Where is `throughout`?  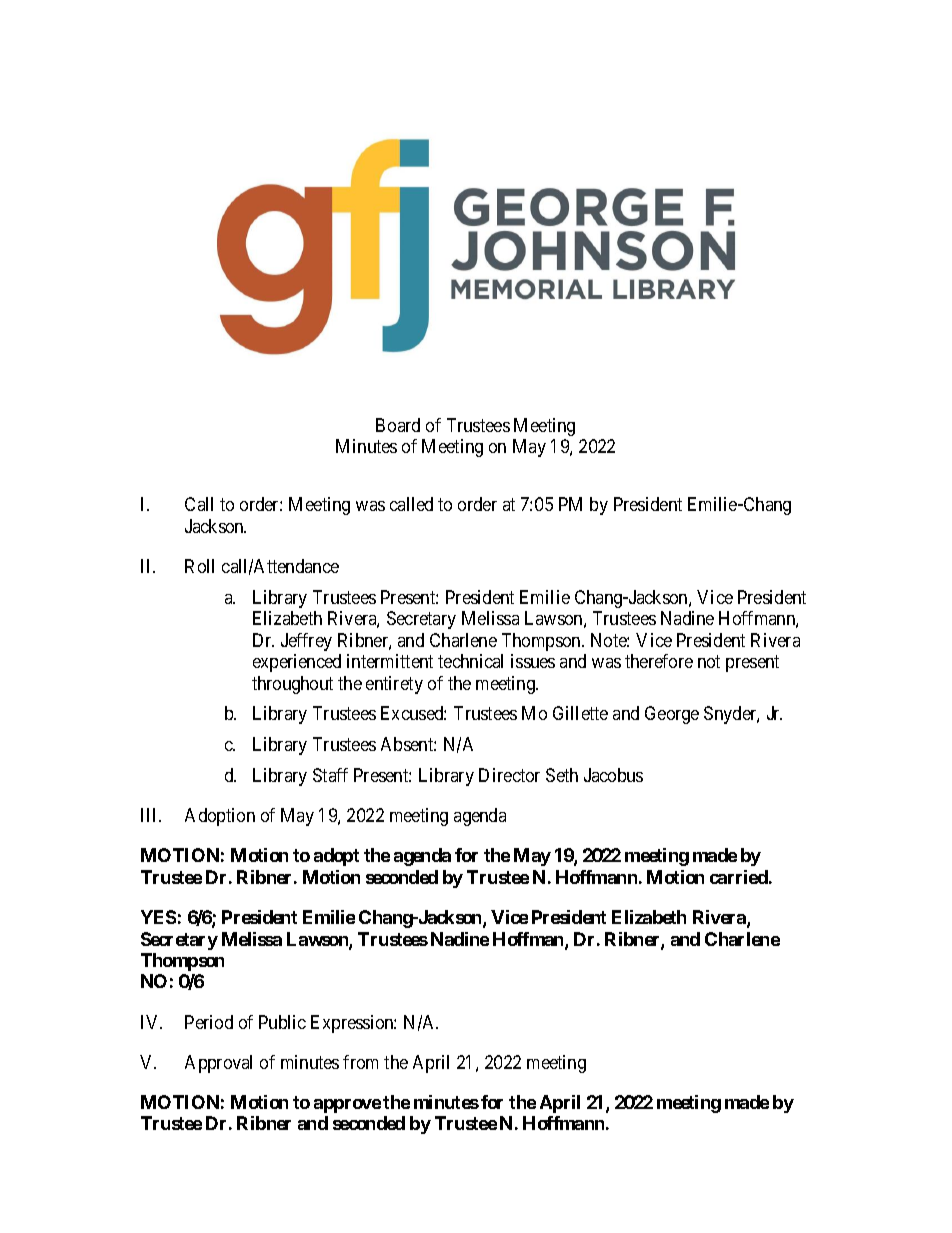 throughout is located at coordinates (292, 685).
